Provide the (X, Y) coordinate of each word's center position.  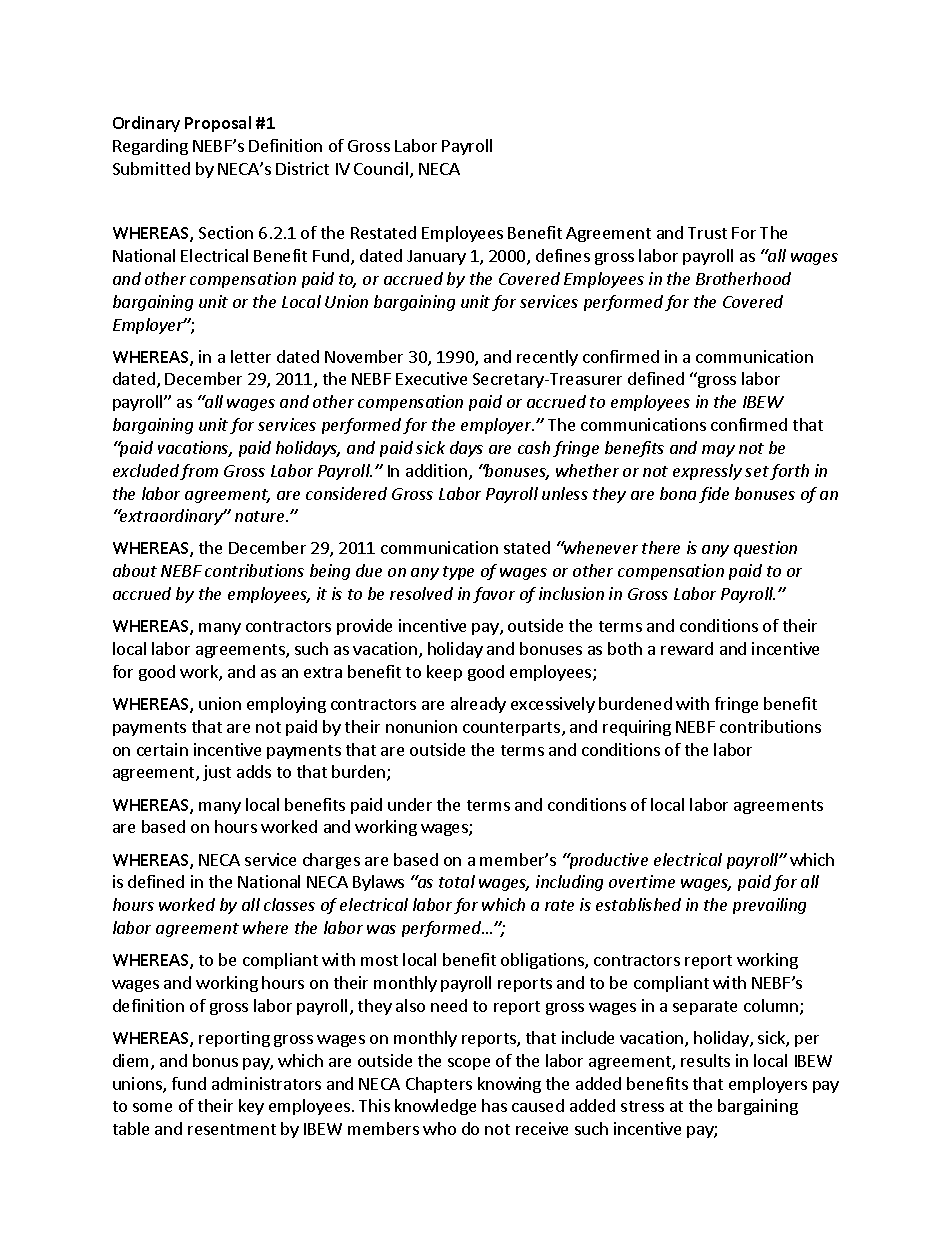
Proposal (218, 124)
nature (261, 516)
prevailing (769, 906)
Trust (707, 233)
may (718, 451)
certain (162, 749)
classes (289, 904)
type (458, 573)
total (457, 881)
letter (251, 356)
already (478, 705)
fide (714, 495)
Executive (431, 378)
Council (382, 170)
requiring (637, 728)
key (251, 1107)
